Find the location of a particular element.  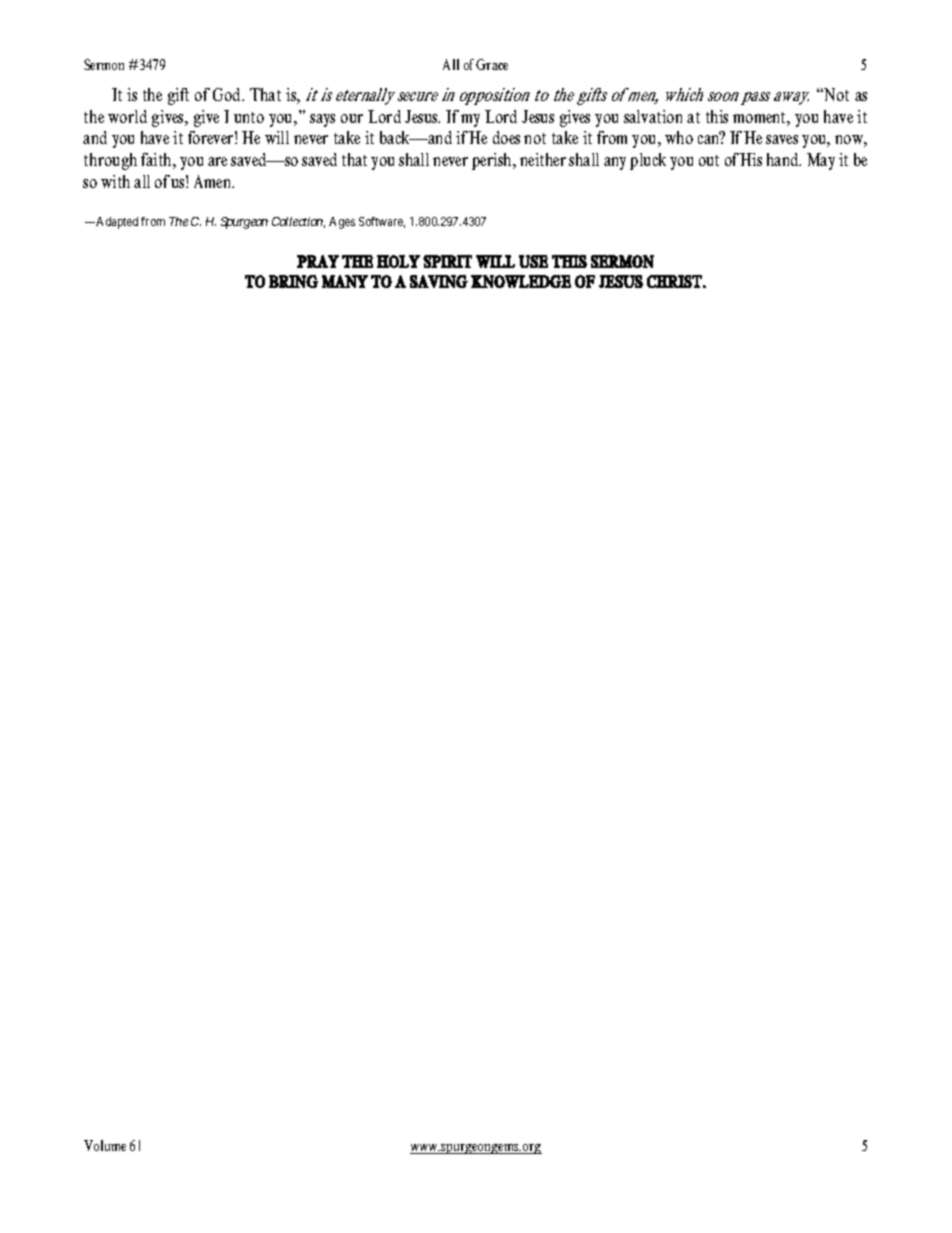

SPIRIT is located at coordinates (447, 261).
